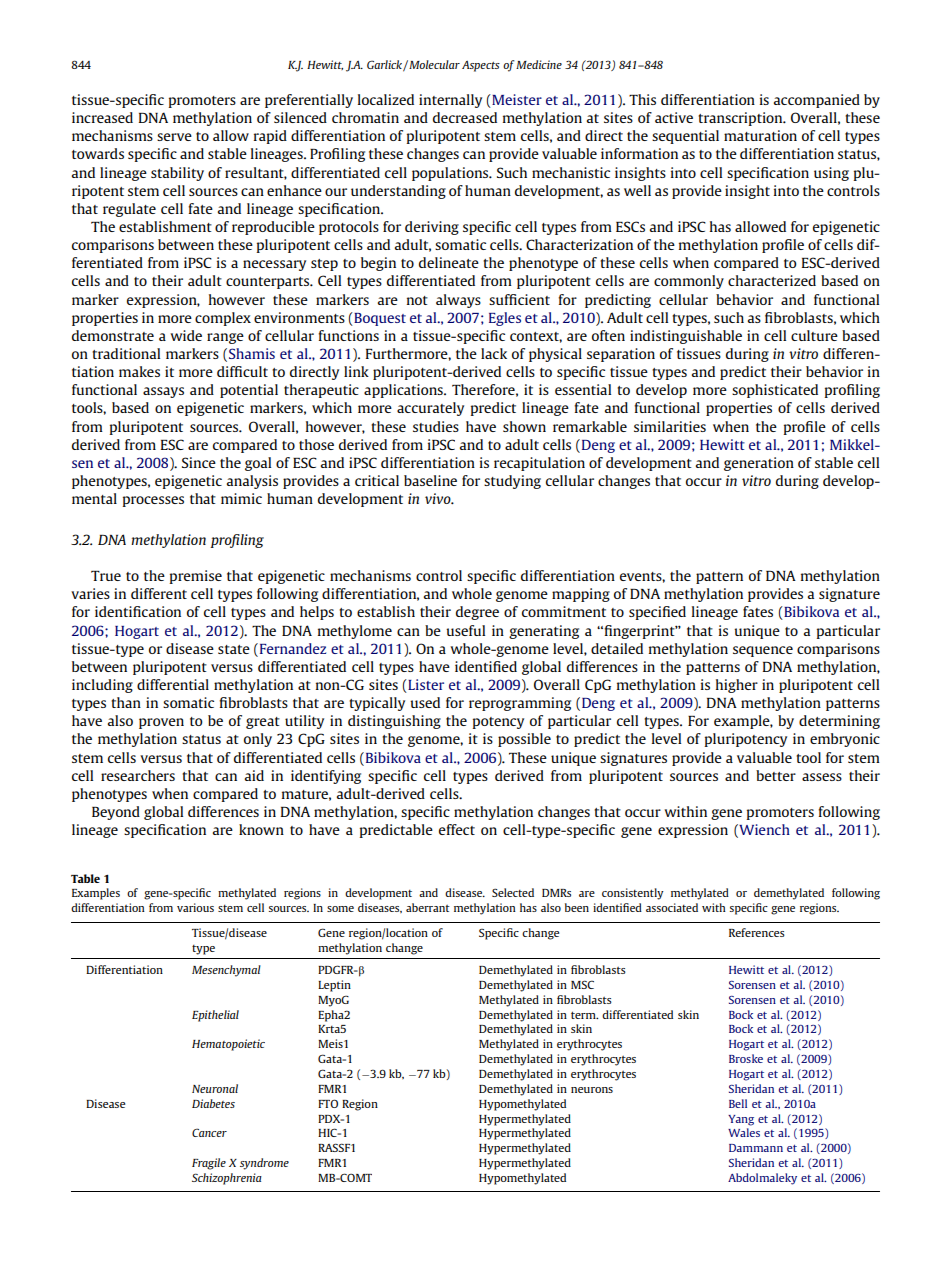 Image resolution: width=944 pixels, height=1288 pixels. I want to click on References, so click(757, 932).
